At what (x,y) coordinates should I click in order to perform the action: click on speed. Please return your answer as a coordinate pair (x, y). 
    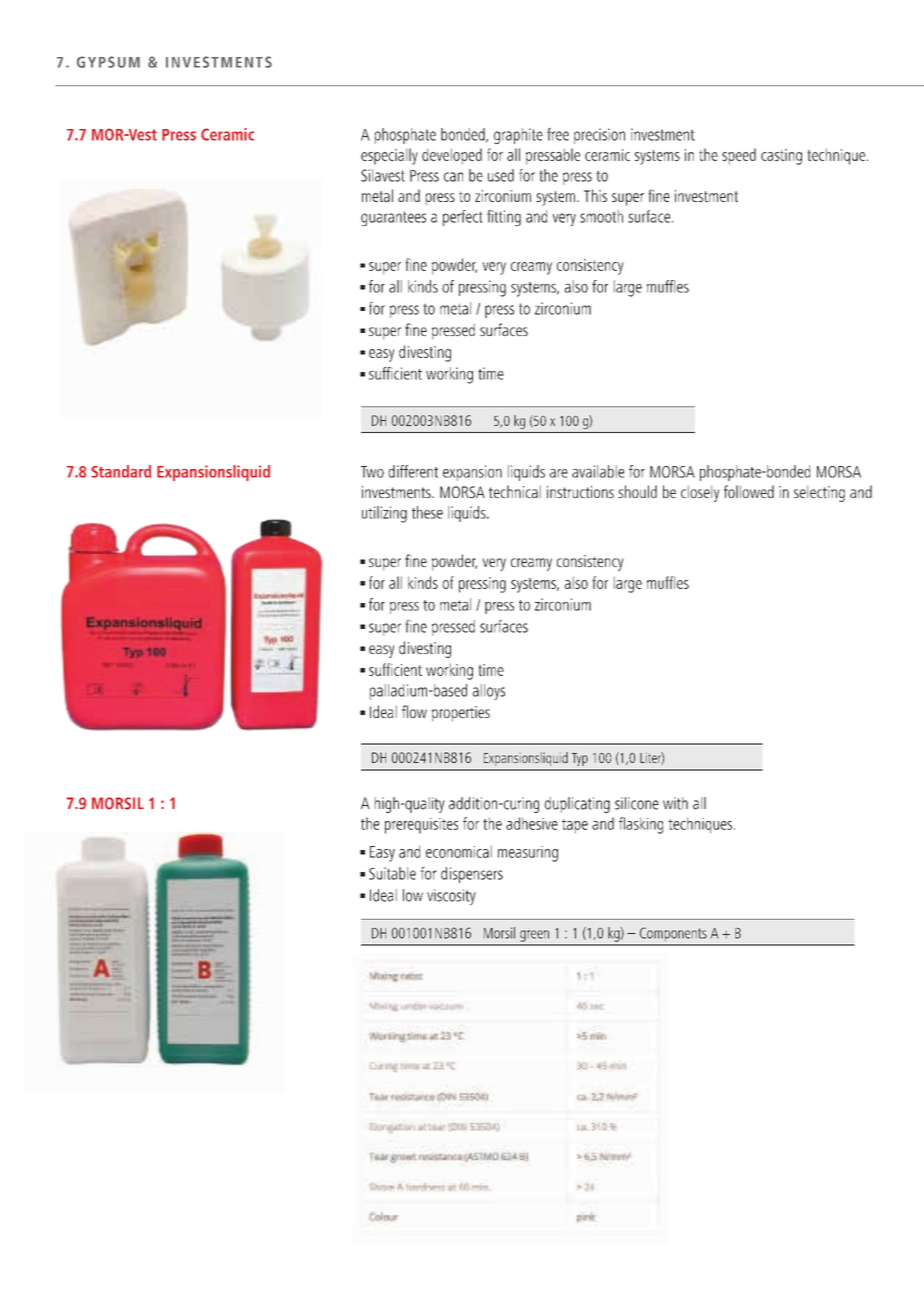
    Looking at the image, I should click on (739, 156).
